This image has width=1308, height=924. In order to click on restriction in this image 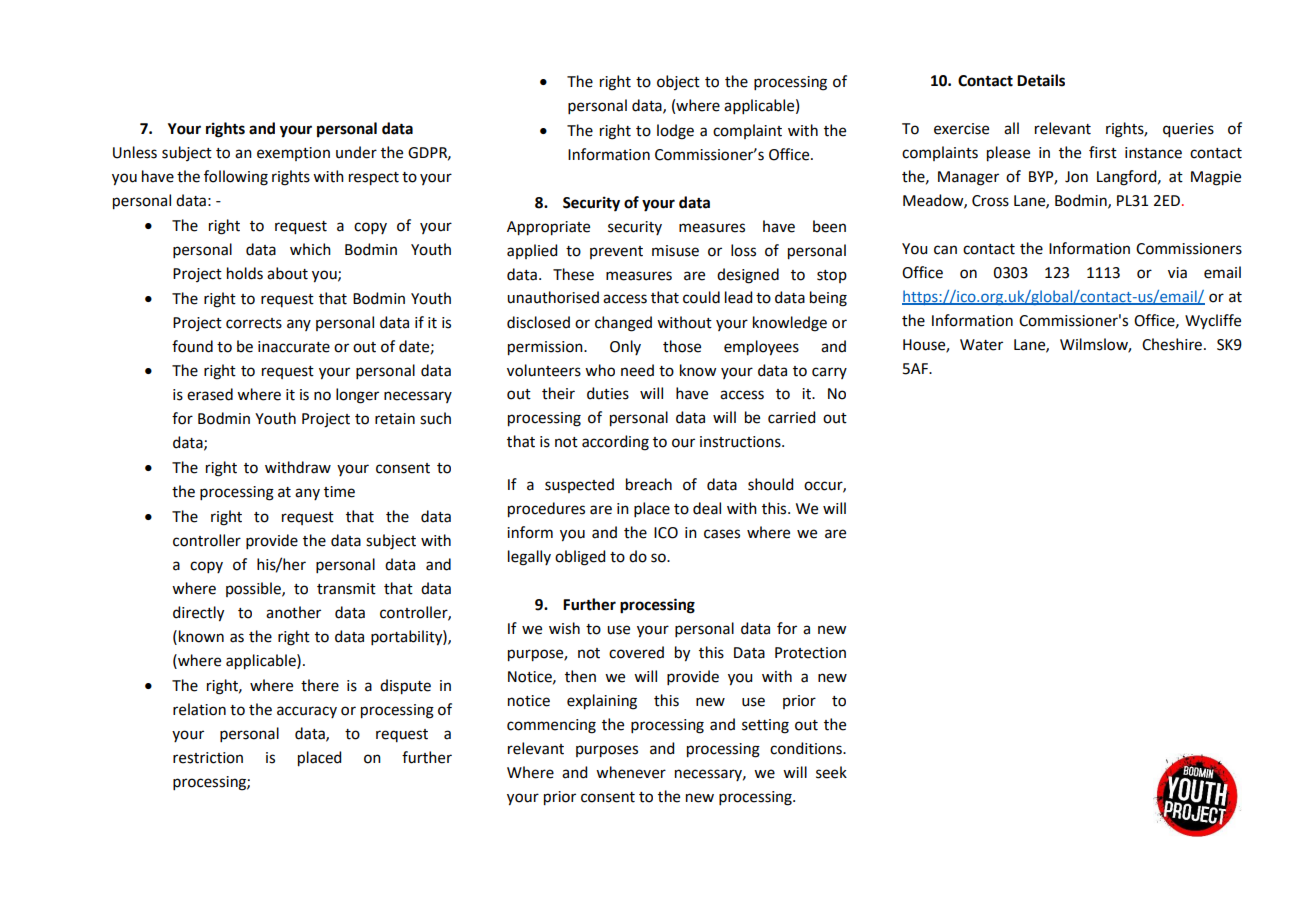, I will do `click(208, 758)`.
